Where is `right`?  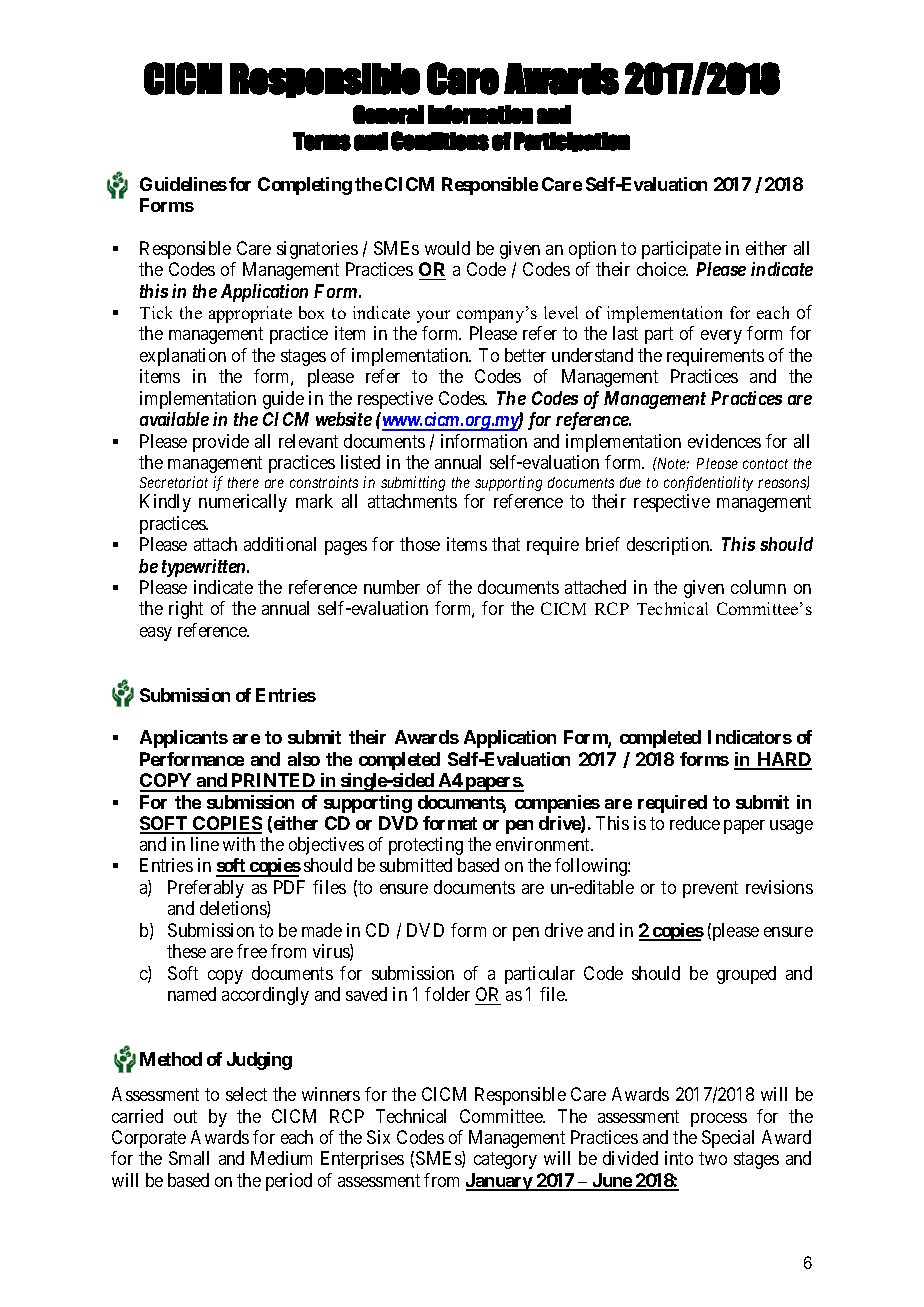 right is located at coordinates (186, 610).
